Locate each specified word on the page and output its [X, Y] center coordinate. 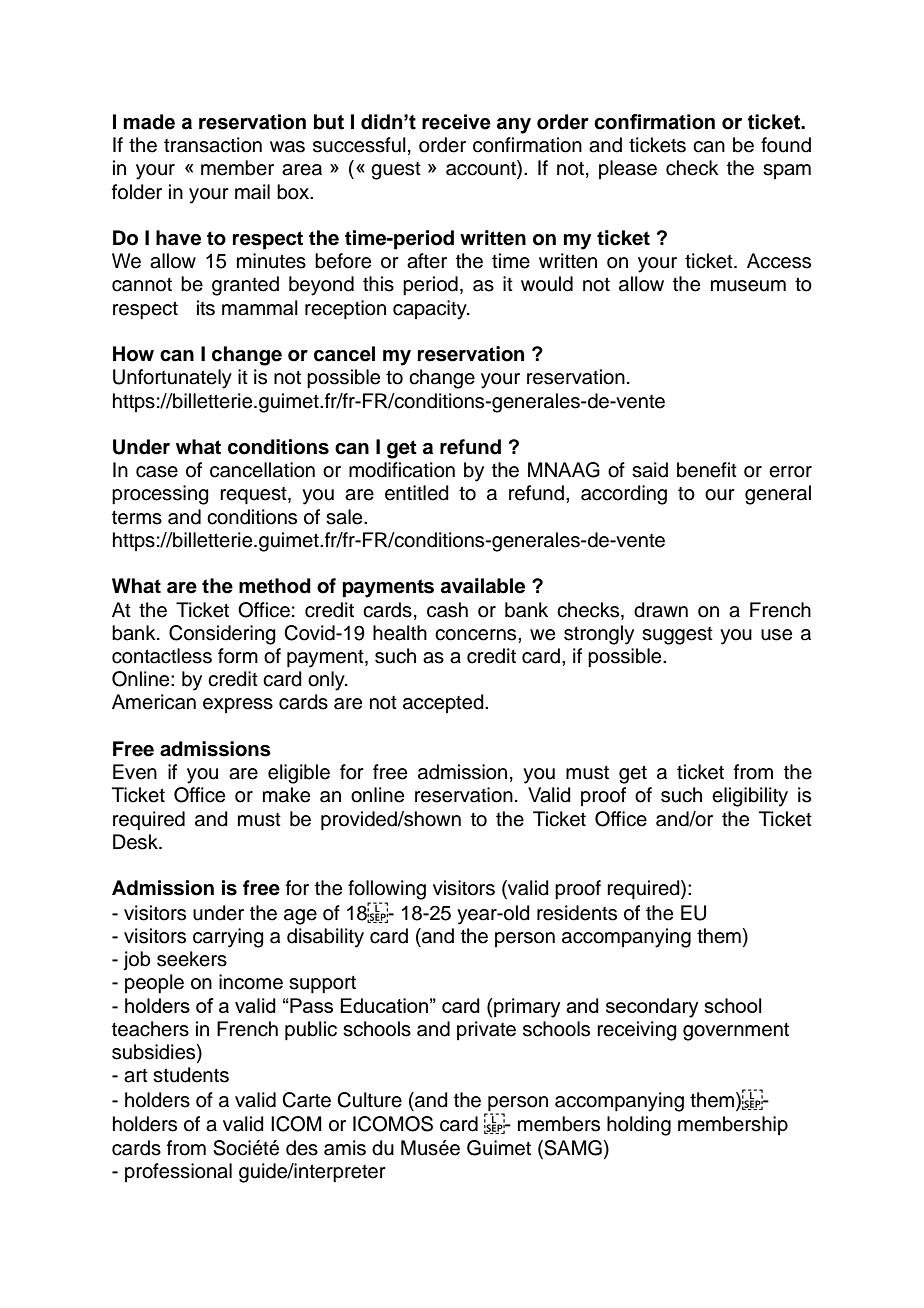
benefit [707, 470]
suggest [677, 636]
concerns [477, 635]
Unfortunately [172, 379]
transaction [213, 145]
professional [178, 1172]
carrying [228, 938]
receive [456, 122]
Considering [222, 635]
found [786, 145]
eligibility [750, 797]
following [387, 890]
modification [402, 470]
